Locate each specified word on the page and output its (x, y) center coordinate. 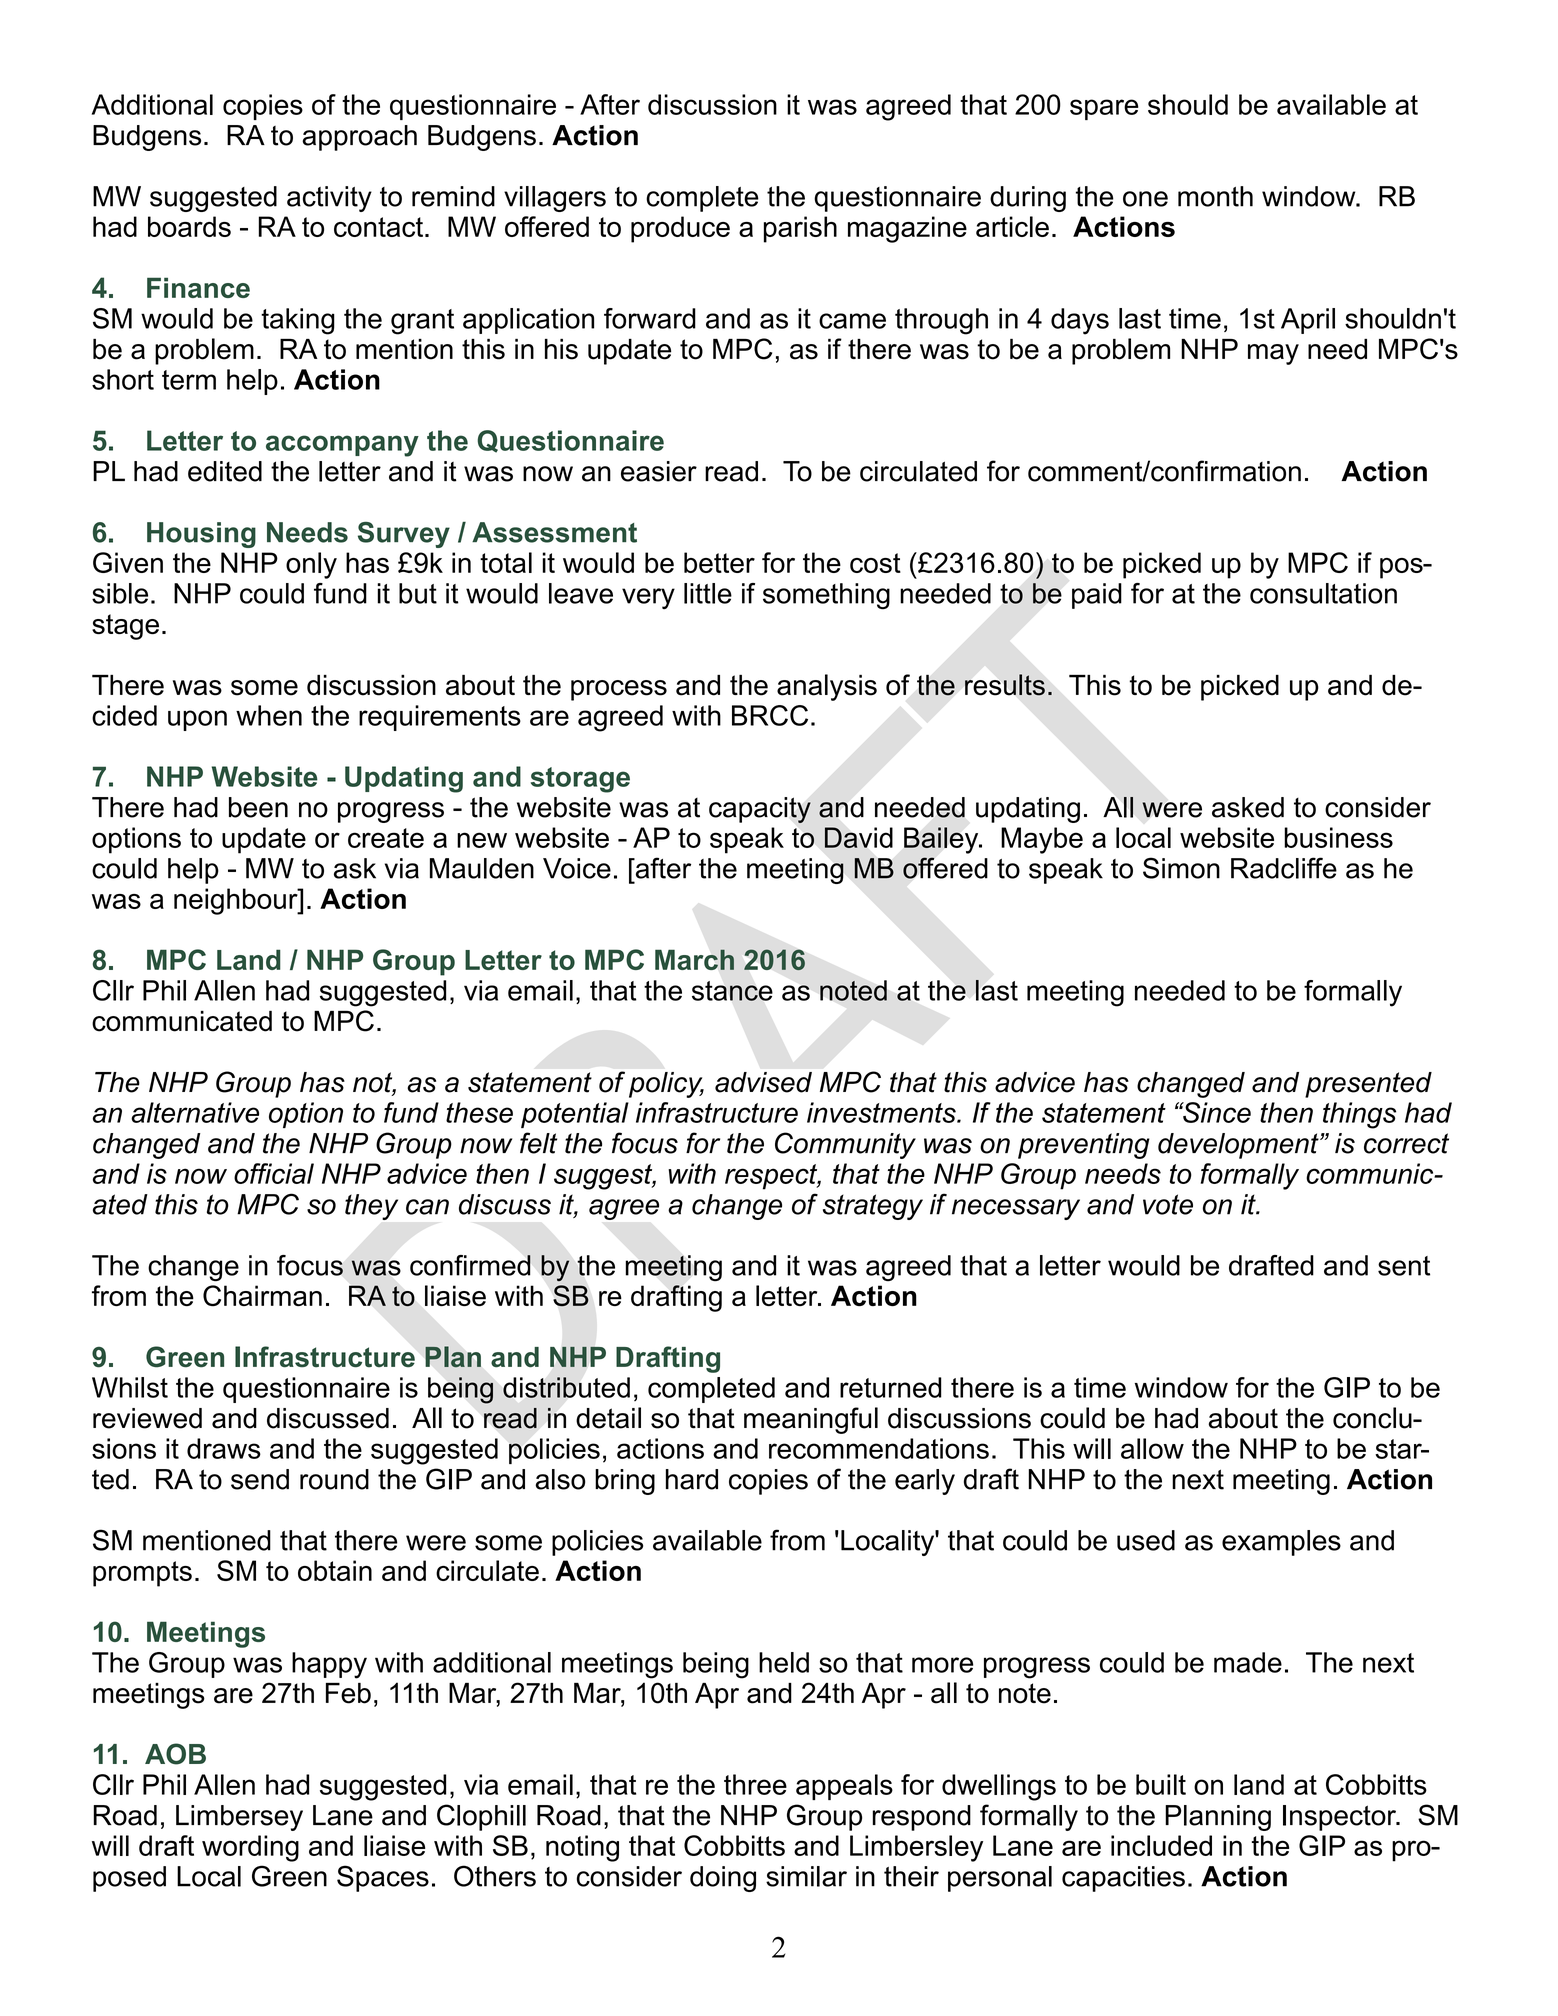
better (719, 562)
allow (1152, 1448)
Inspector (1340, 1818)
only (311, 565)
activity (329, 199)
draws (224, 1448)
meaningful (811, 1420)
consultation (1323, 593)
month (1215, 196)
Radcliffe (1284, 868)
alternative (195, 1112)
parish (800, 229)
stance (732, 991)
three (755, 1784)
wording (250, 1848)
